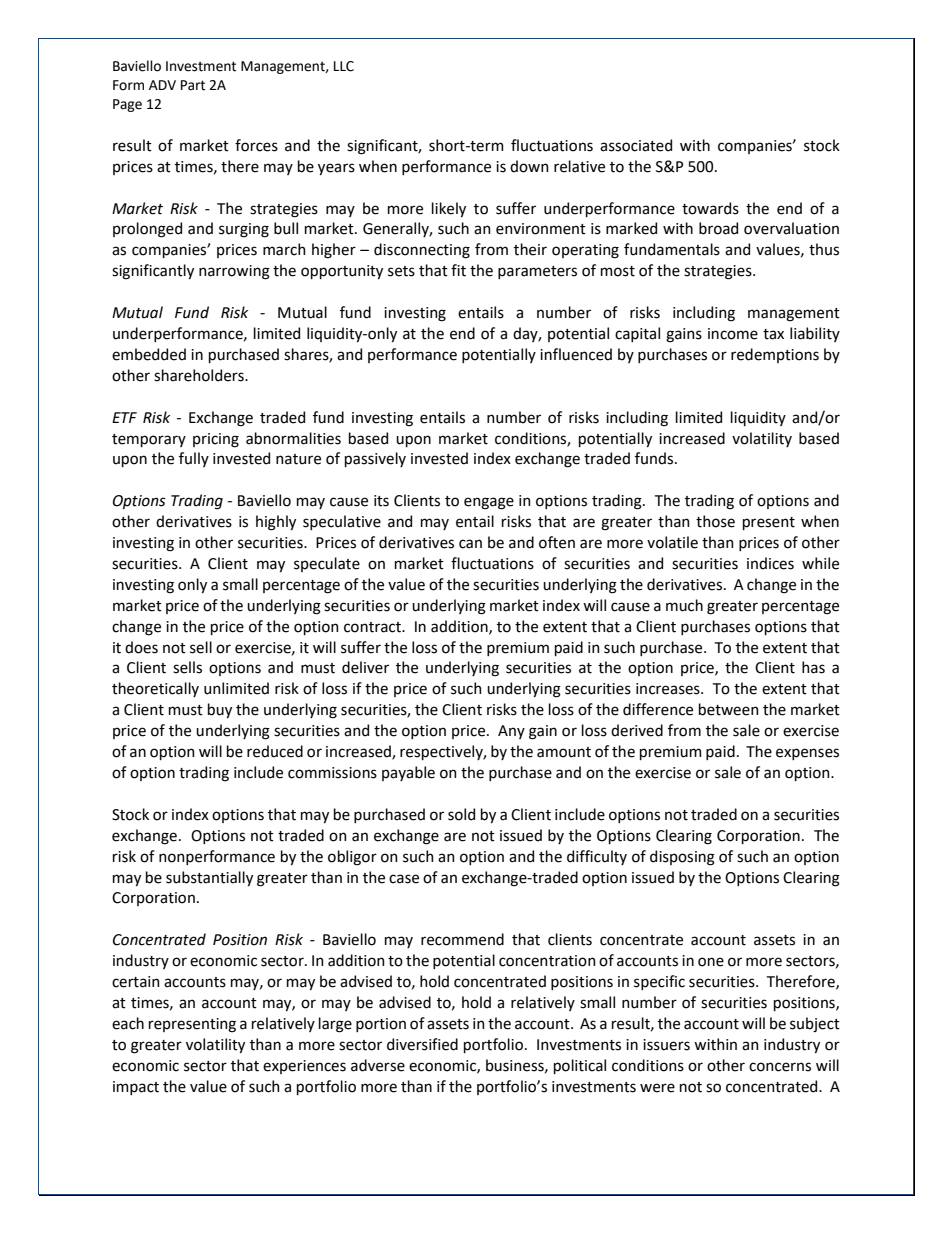 The height and width of the document is (1233, 952). I want to click on down, so click(529, 166).
